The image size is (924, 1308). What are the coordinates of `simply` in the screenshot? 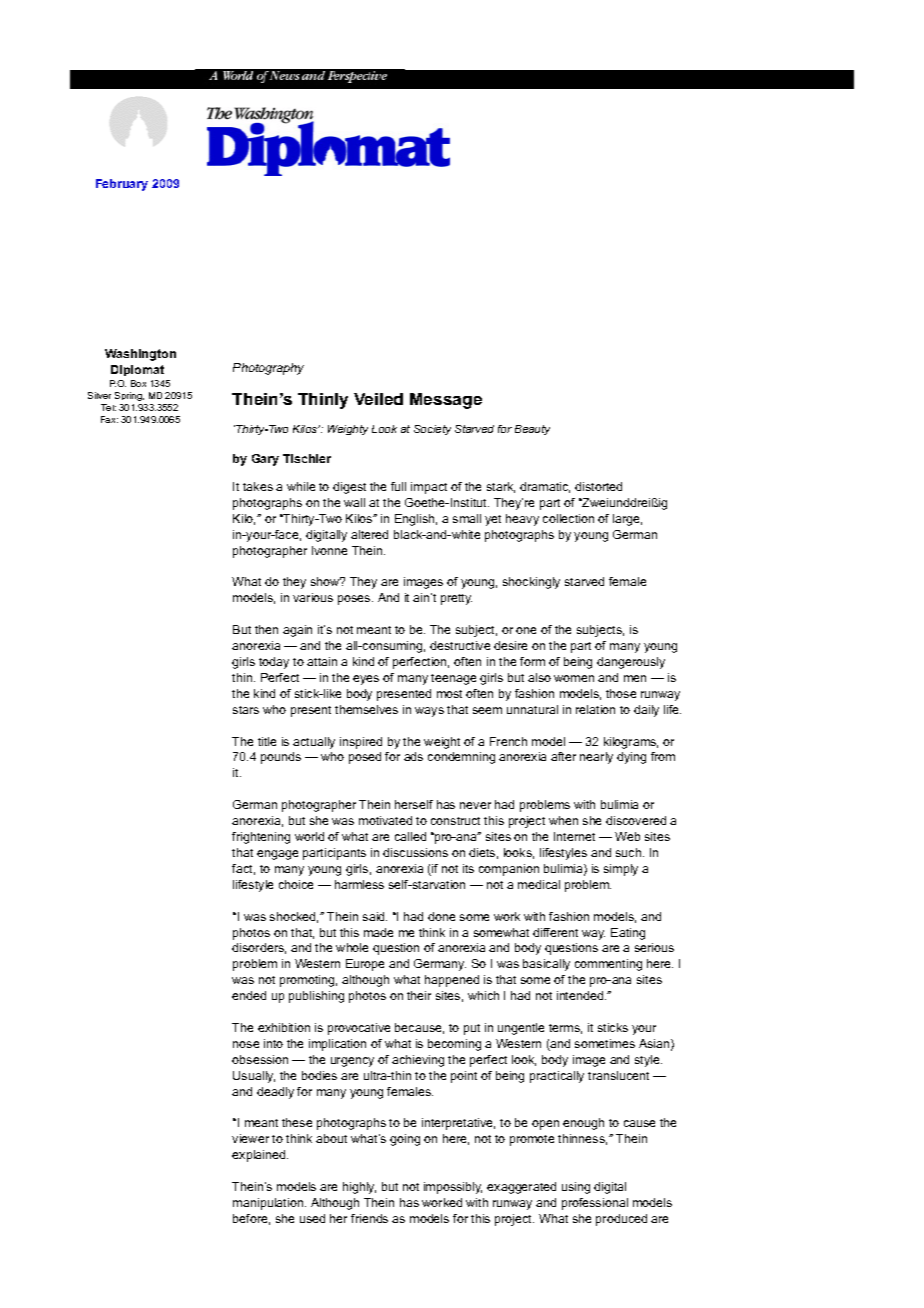 It's located at (621, 870).
